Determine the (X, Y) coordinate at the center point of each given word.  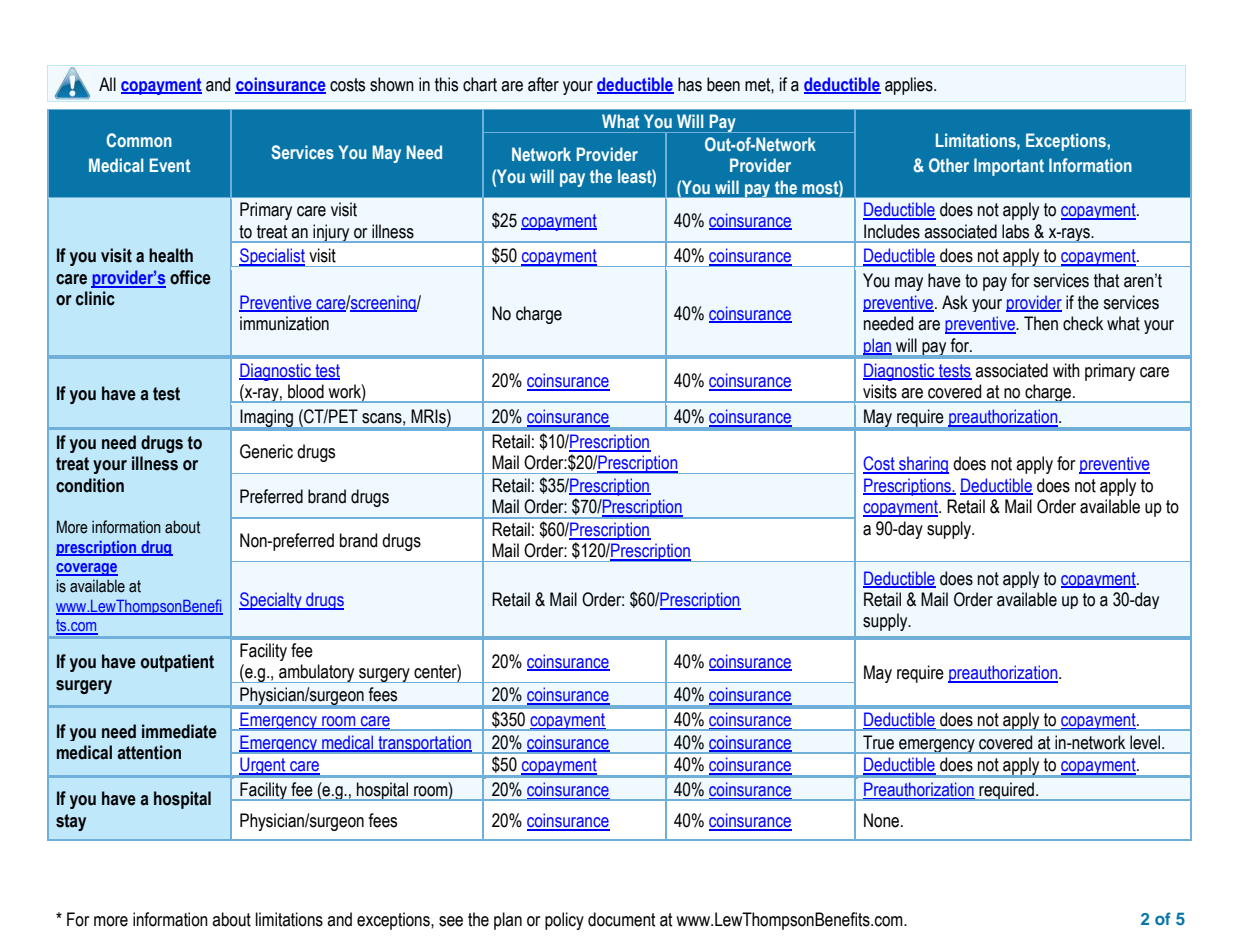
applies (910, 86)
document (622, 919)
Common (139, 140)
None (883, 820)
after (543, 84)
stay (71, 822)
